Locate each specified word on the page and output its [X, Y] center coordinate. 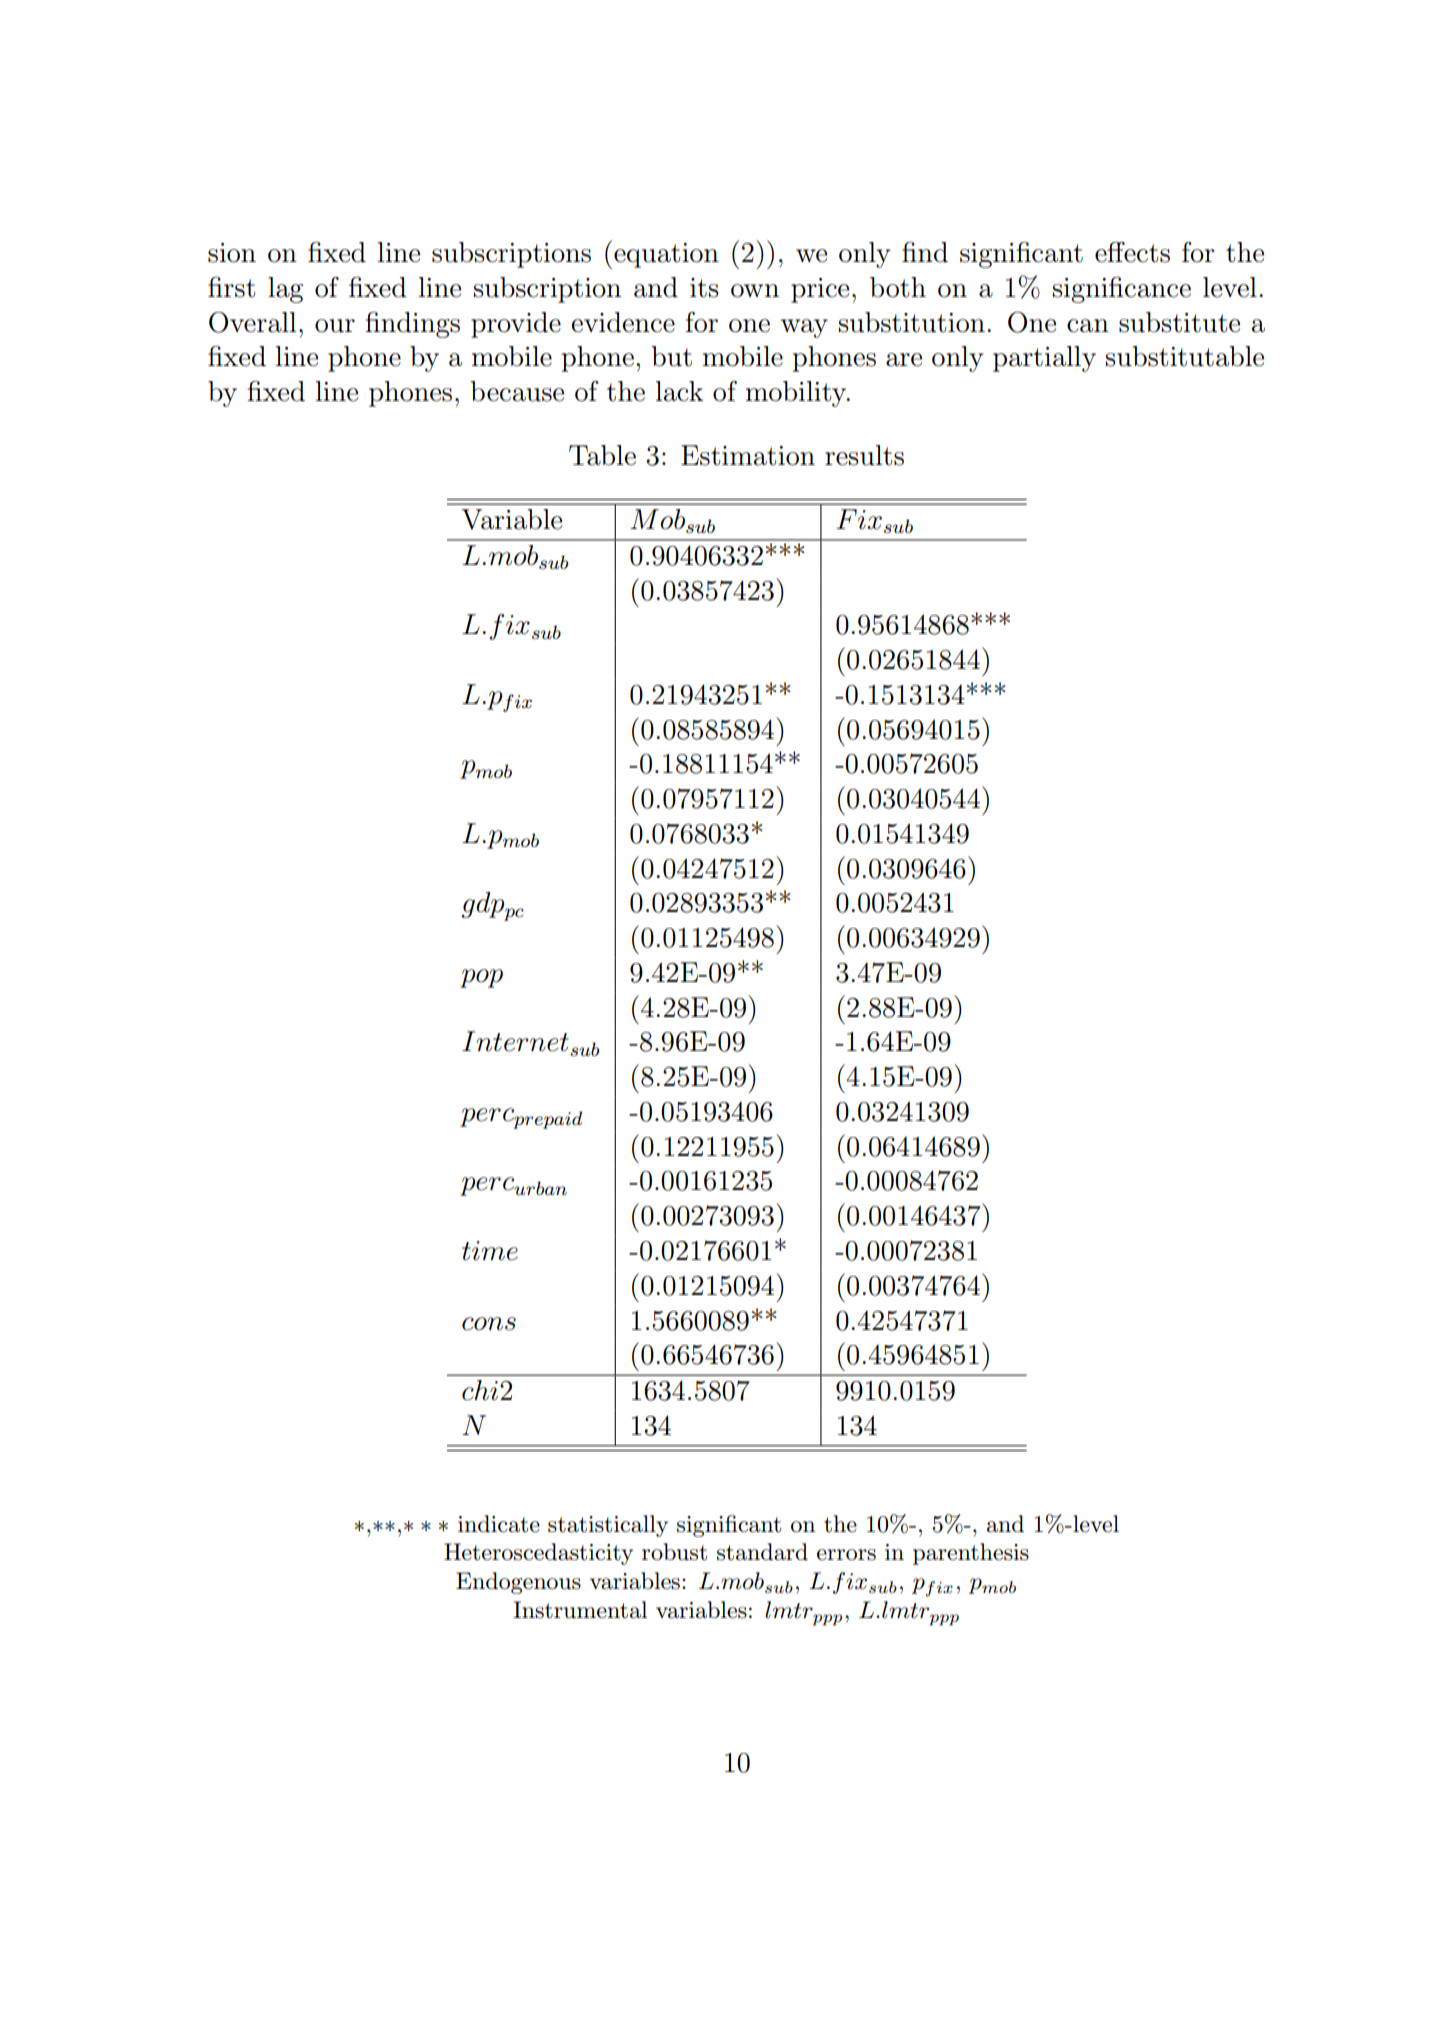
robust [674, 1552]
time [490, 1251]
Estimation [748, 455]
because [517, 391]
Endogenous [518, 1583]
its [704, 288]
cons [489, 1324]
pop [481, 978]
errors [846, 1555]
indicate [499, 1524]
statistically [608, 1526]
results [864, 455]
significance [1122, 289]
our [335, 326]
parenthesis [971, 1554]
